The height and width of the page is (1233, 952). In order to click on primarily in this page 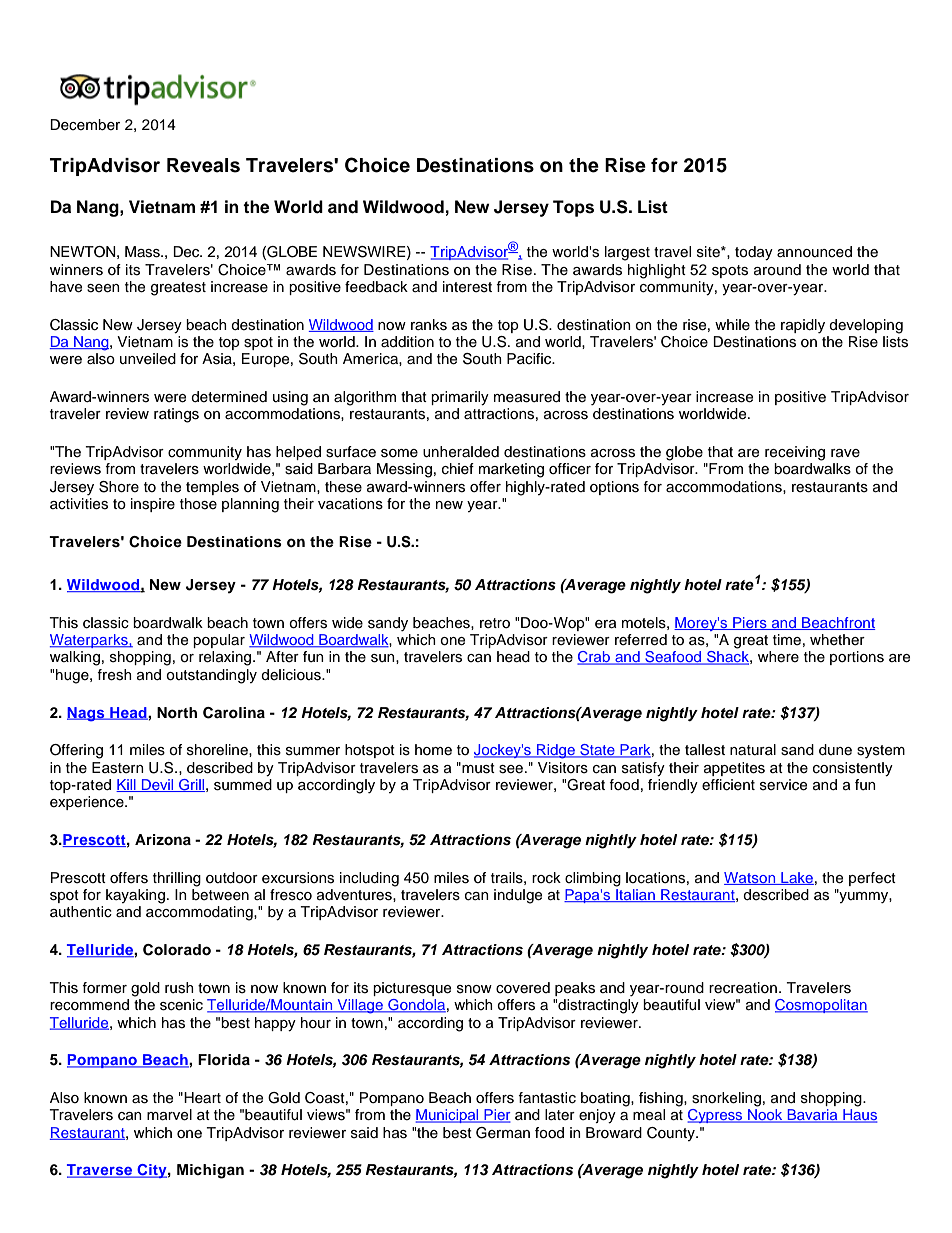, I will do `click(460, 398)`.
